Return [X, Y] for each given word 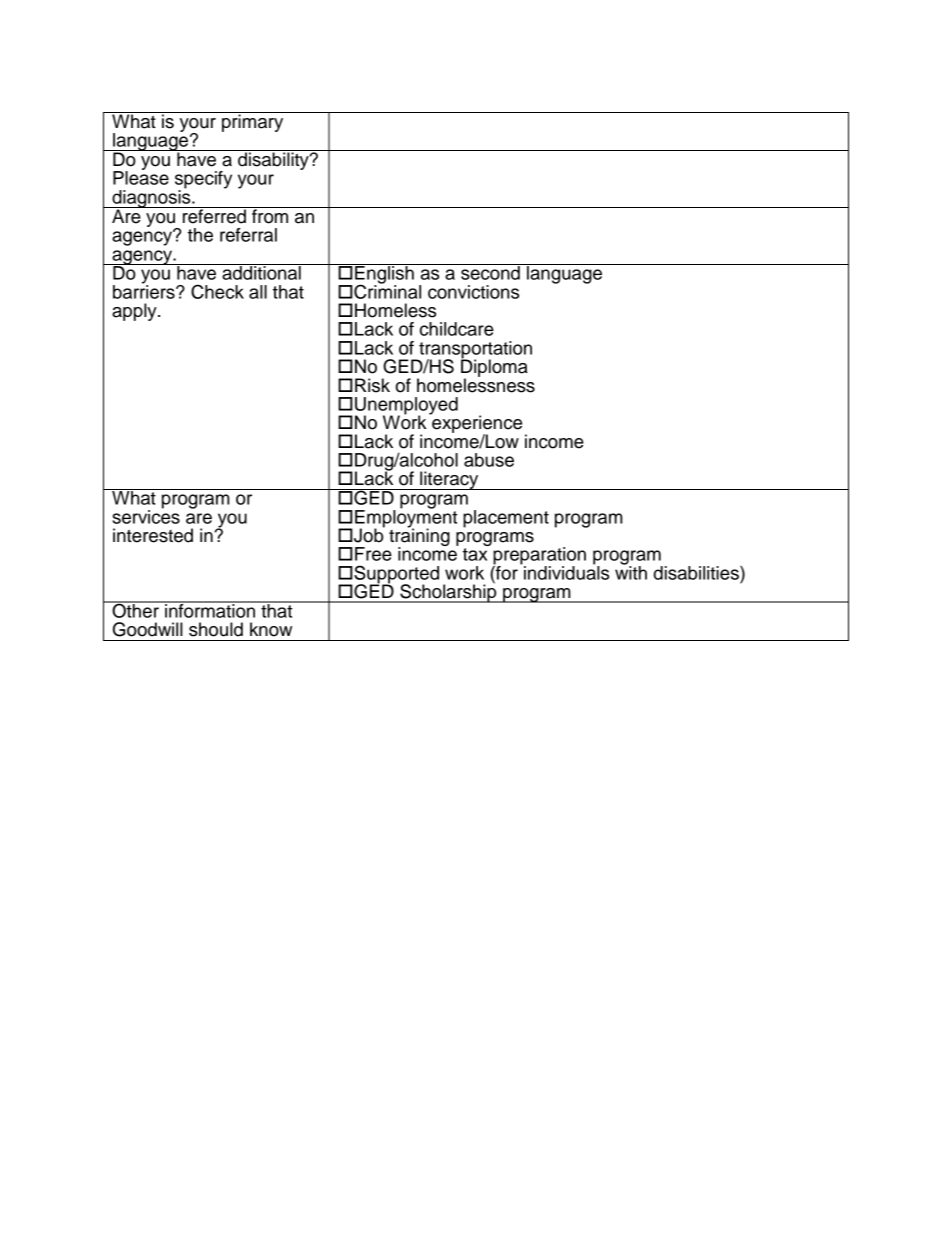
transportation [474, 351]
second [490, 272]
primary [253, 122]
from [270, 215]
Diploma [494, 368]
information [210, 609]
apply [135, 312]
